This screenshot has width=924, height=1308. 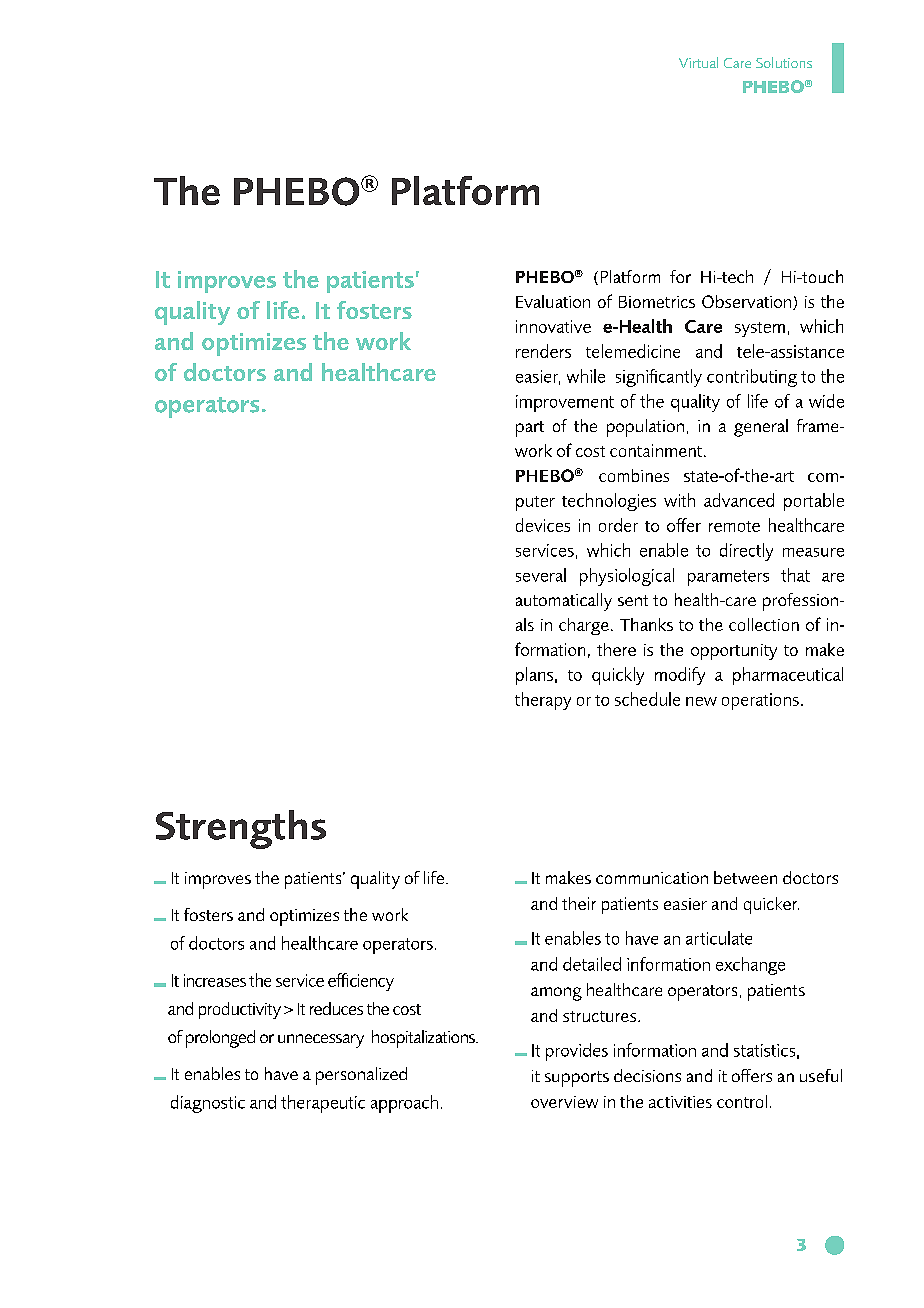 I want to click on parameters, so click(x=728, y=578).
